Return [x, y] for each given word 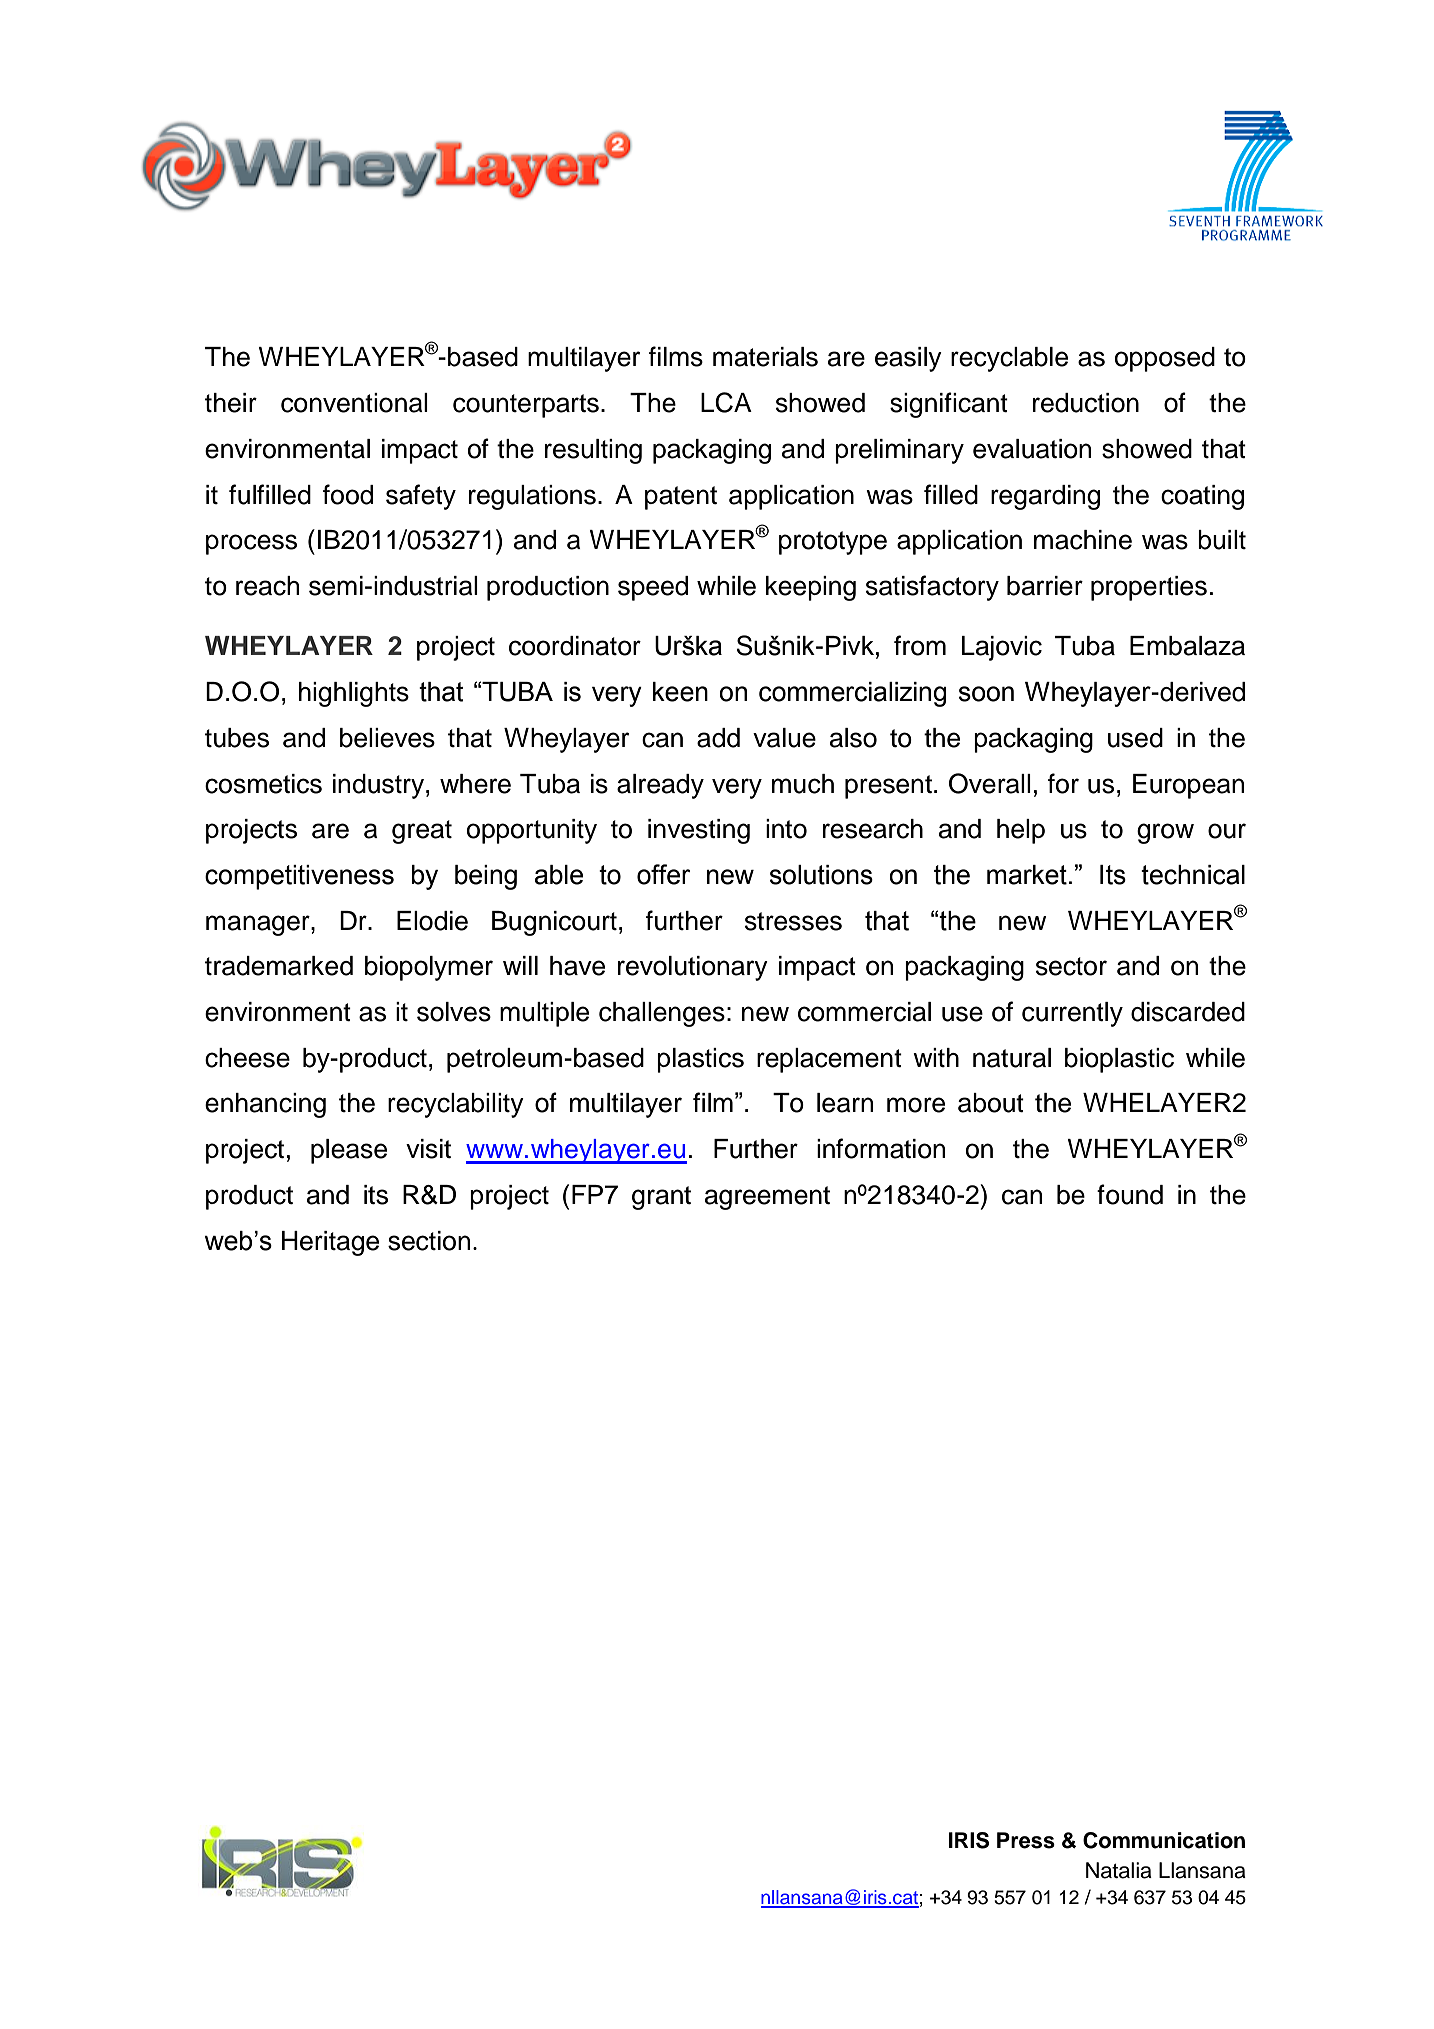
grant [661, 1198]
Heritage [330, 1243]
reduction [1086, 403]
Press [1026, 1840]
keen [680, 692]
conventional [354, 403]
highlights [354, 694]
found [1130, 1194]
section [429, 1241]
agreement [767, 1198]
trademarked [279, 966]
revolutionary [693, 968]
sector [1071, 966]
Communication [1164, 1840]
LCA [726, 402]
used [1135, 738]
